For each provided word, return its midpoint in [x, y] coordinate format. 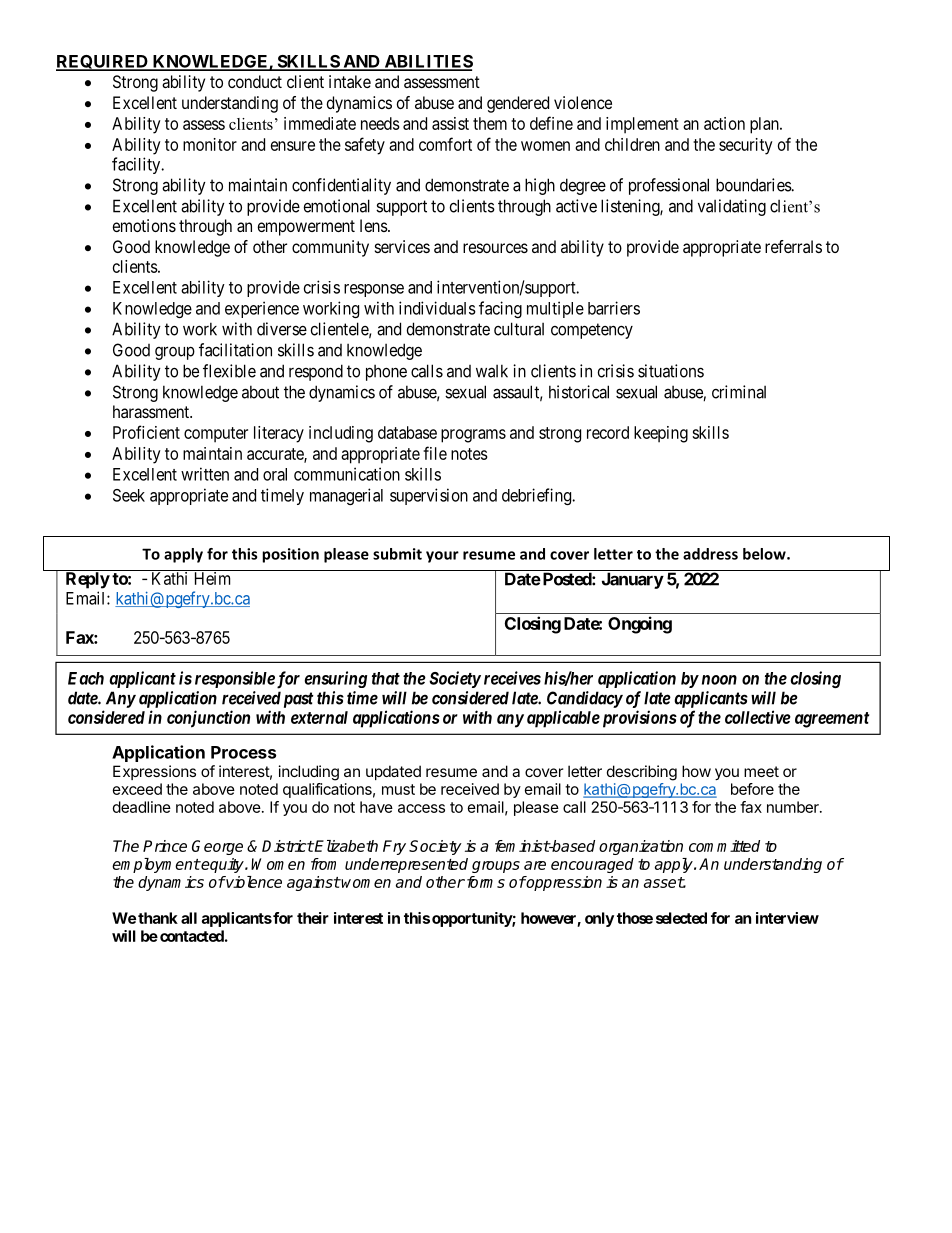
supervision [429, 496]
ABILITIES [427, 62]
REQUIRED [103, 63]
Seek [129, 495]
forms [484, 882]
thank [158, 918]
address [710, 554]
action [724, 123]
